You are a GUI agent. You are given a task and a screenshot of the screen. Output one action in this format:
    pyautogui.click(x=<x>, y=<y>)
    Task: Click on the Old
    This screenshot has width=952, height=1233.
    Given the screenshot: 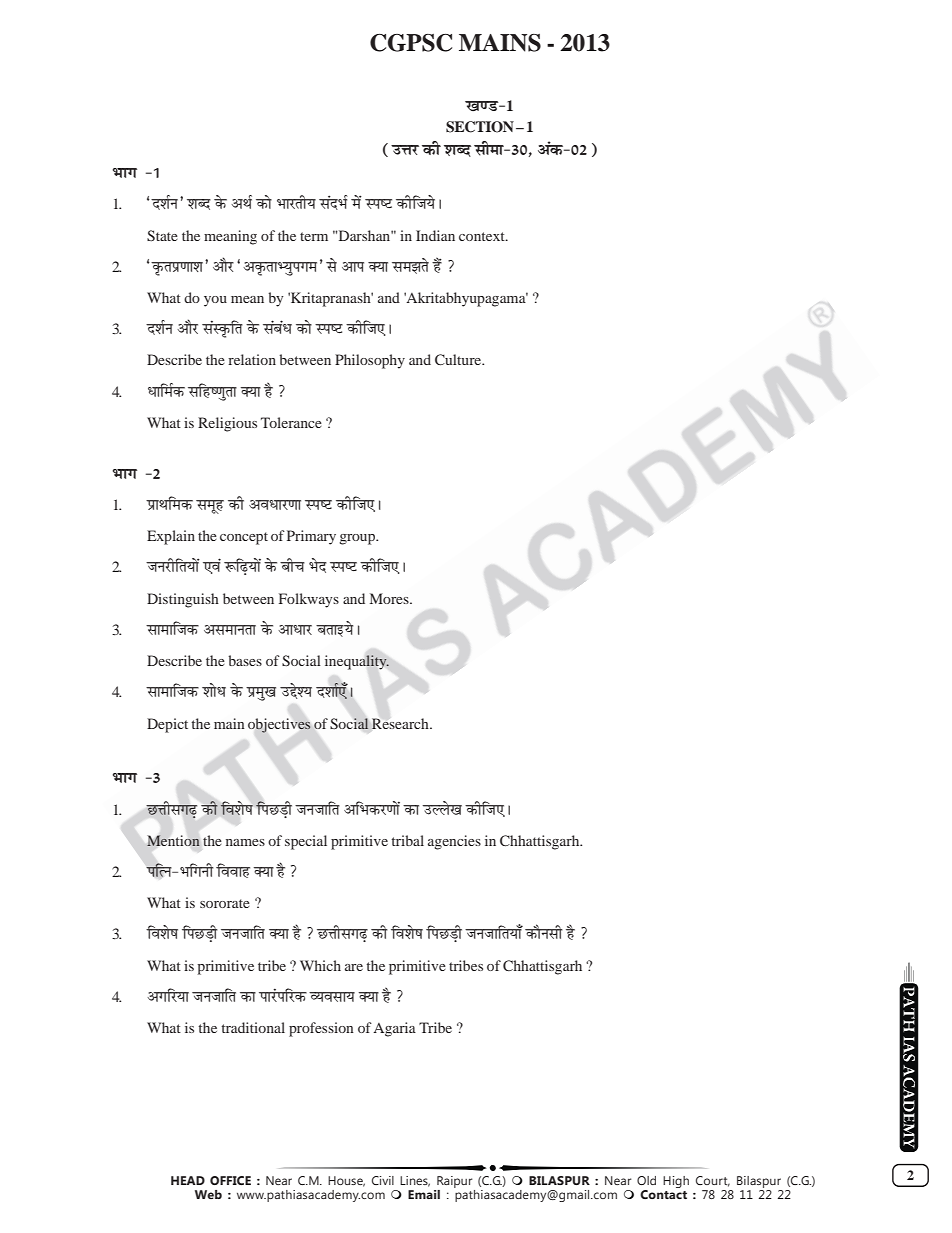 What is the action you would take?
    pyautogui.click(x=646, y=1180)
